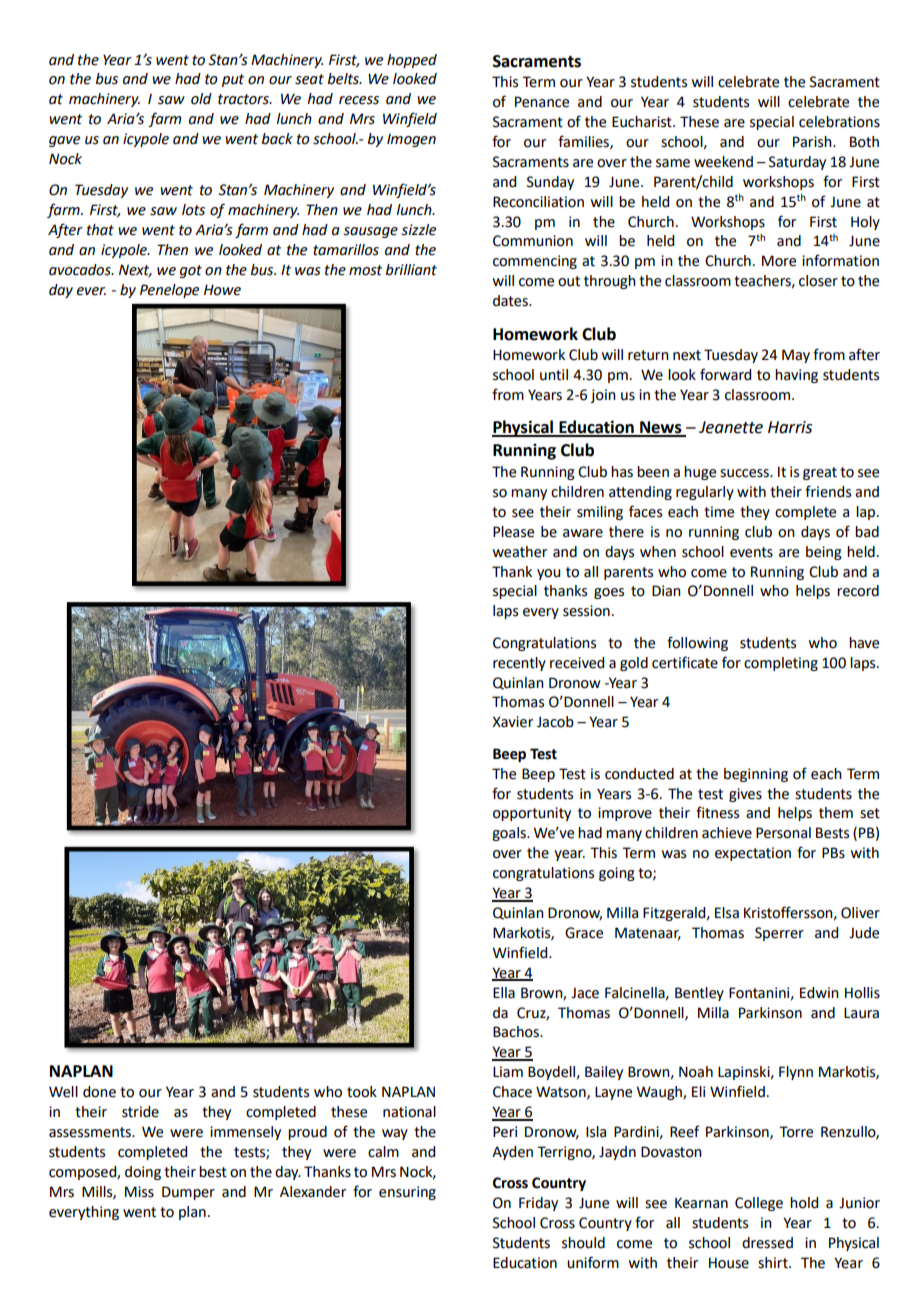 The width and height of the page is (924, 1308). Describe the element at coordinates (139, 1192) in the page. I see `Miss` at that location.
